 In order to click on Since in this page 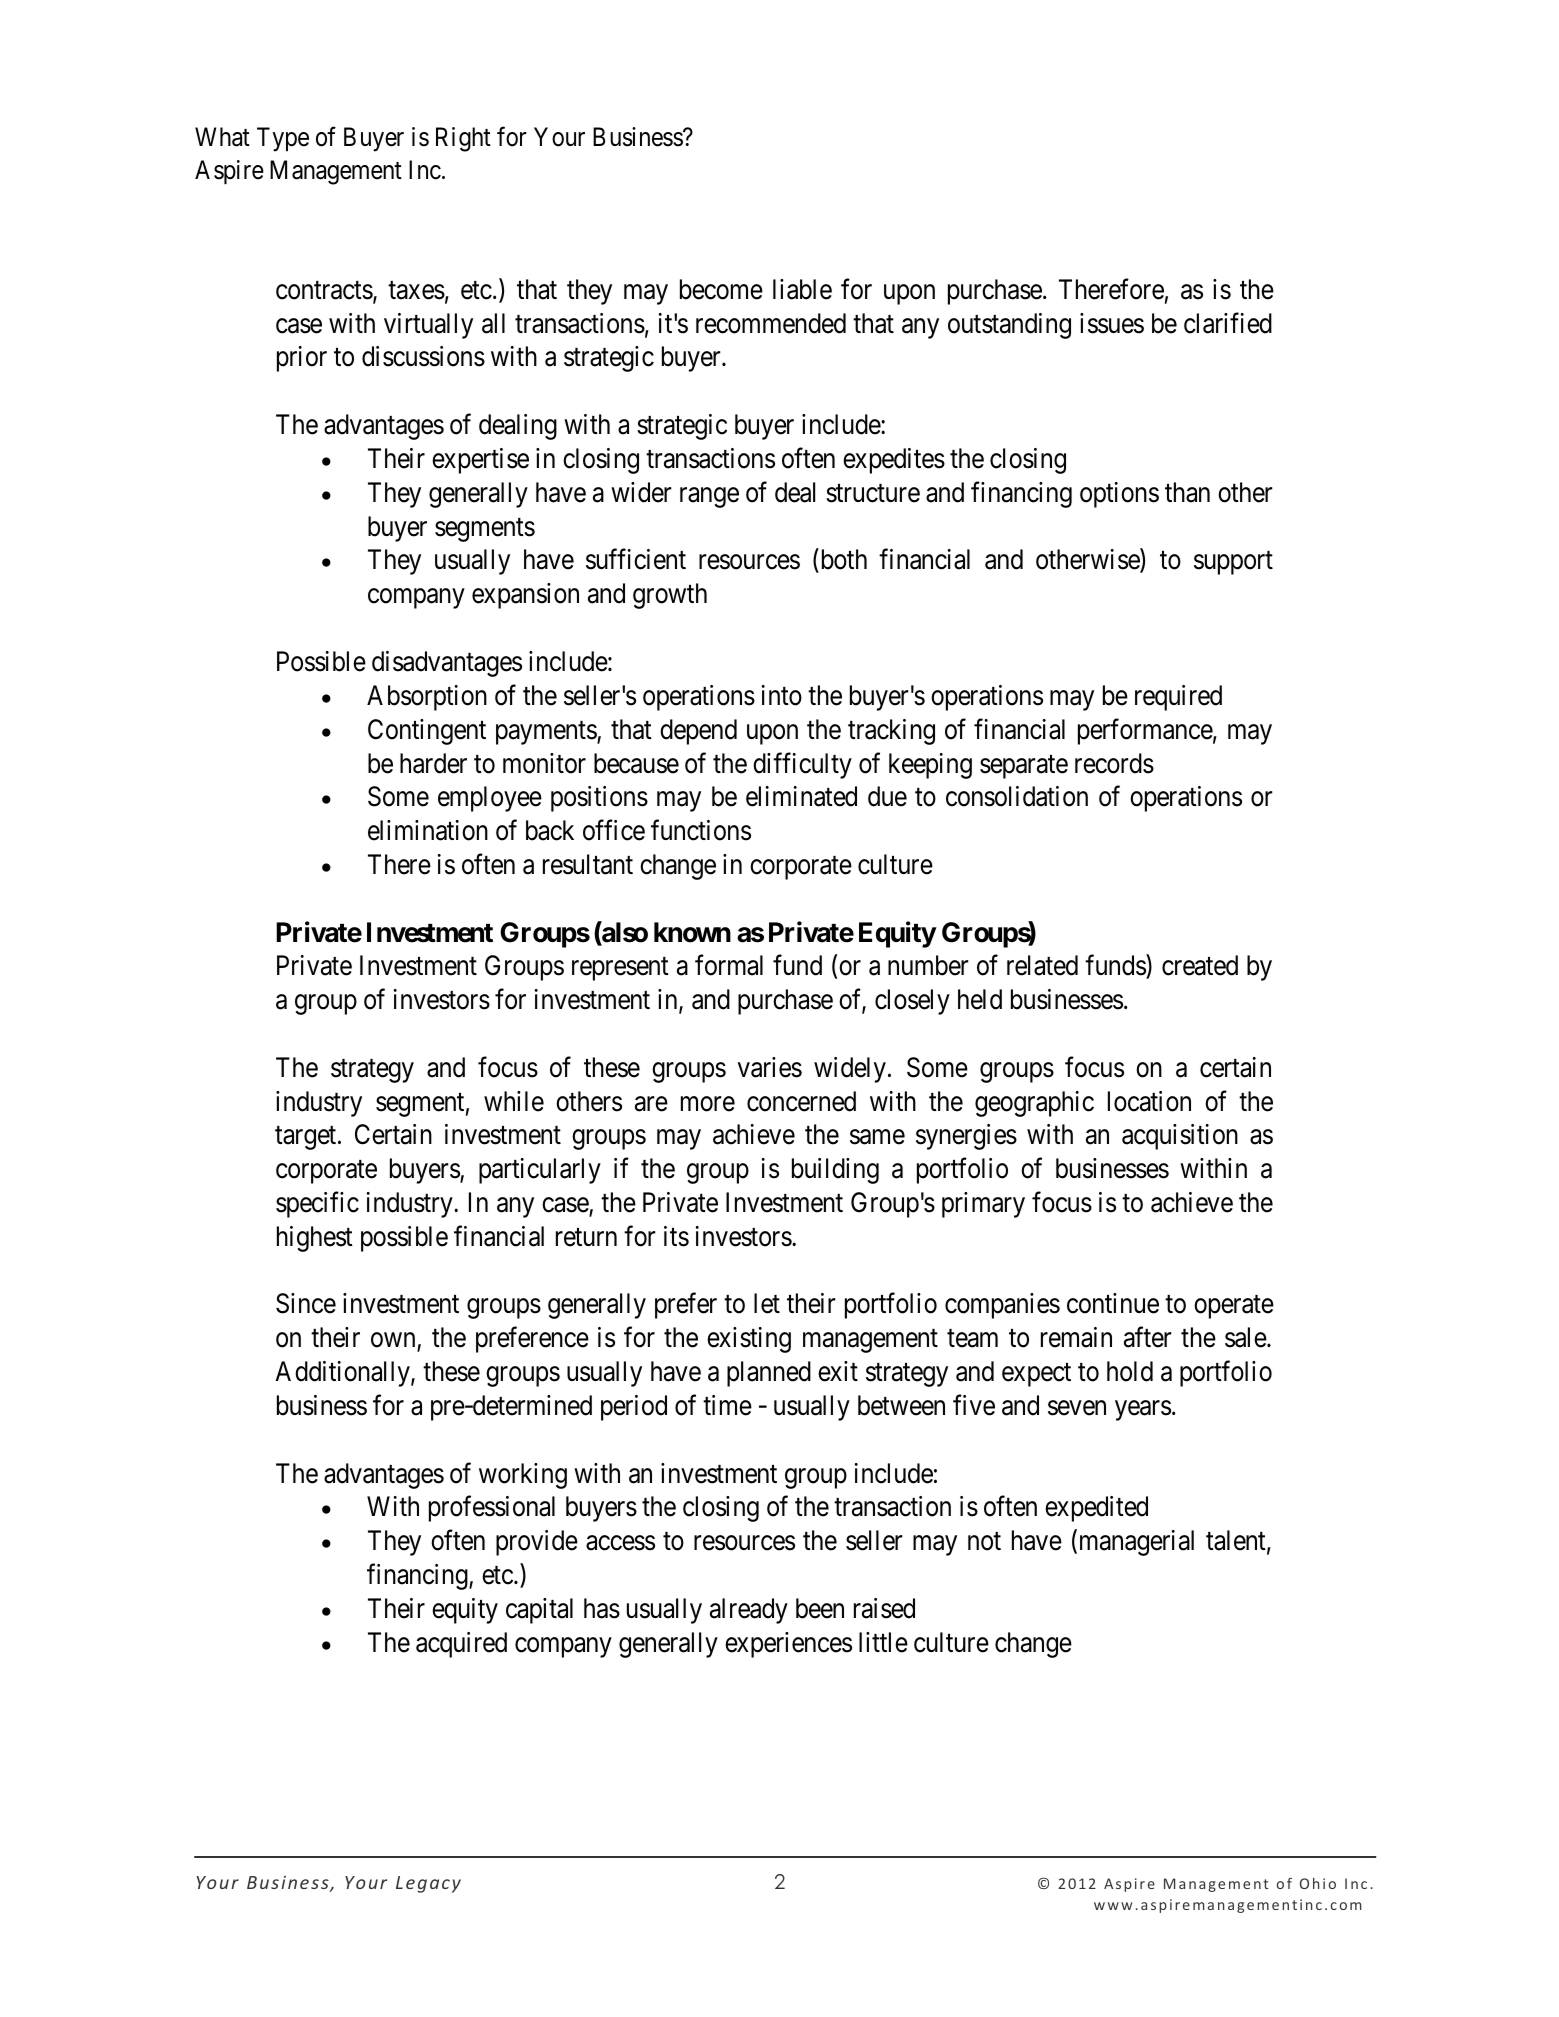, I will do `click(306, 1303)`.
